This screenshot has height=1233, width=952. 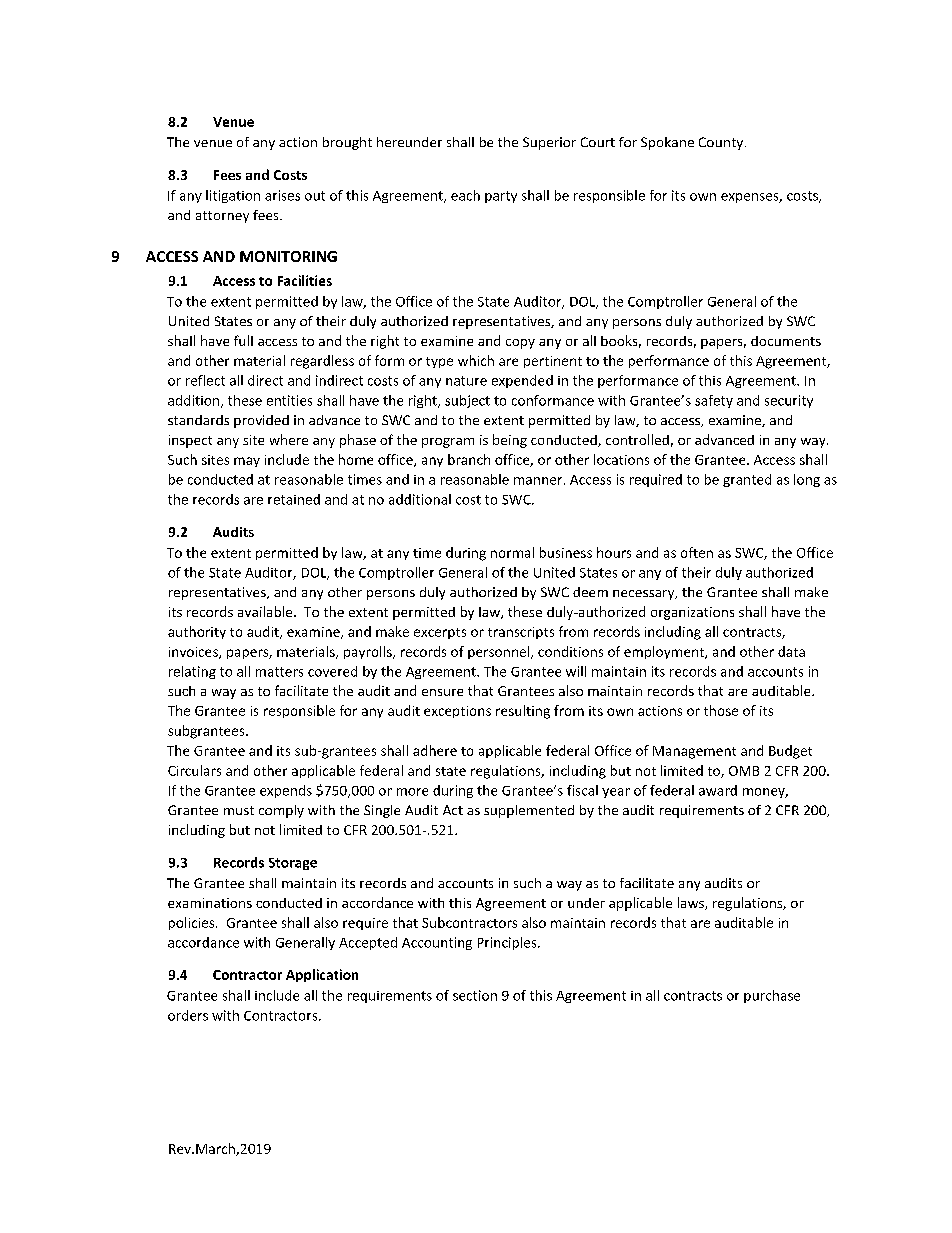 What do you see at coordinates (529, 811) in the screenshot?
I see `supplemented` at bounding box center [529, 811].
